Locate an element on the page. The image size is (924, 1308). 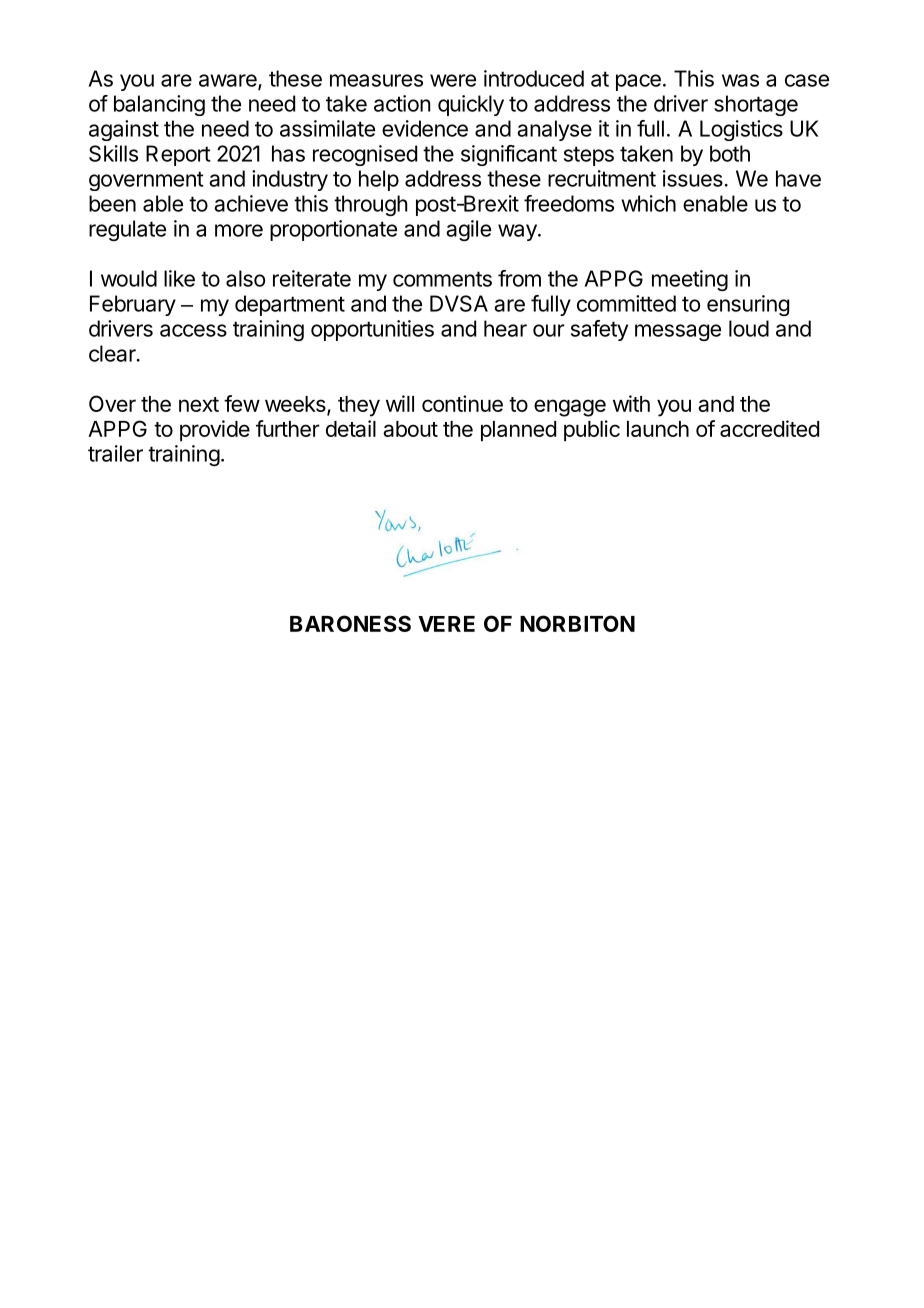
was is located at coordinates (740, 80).
